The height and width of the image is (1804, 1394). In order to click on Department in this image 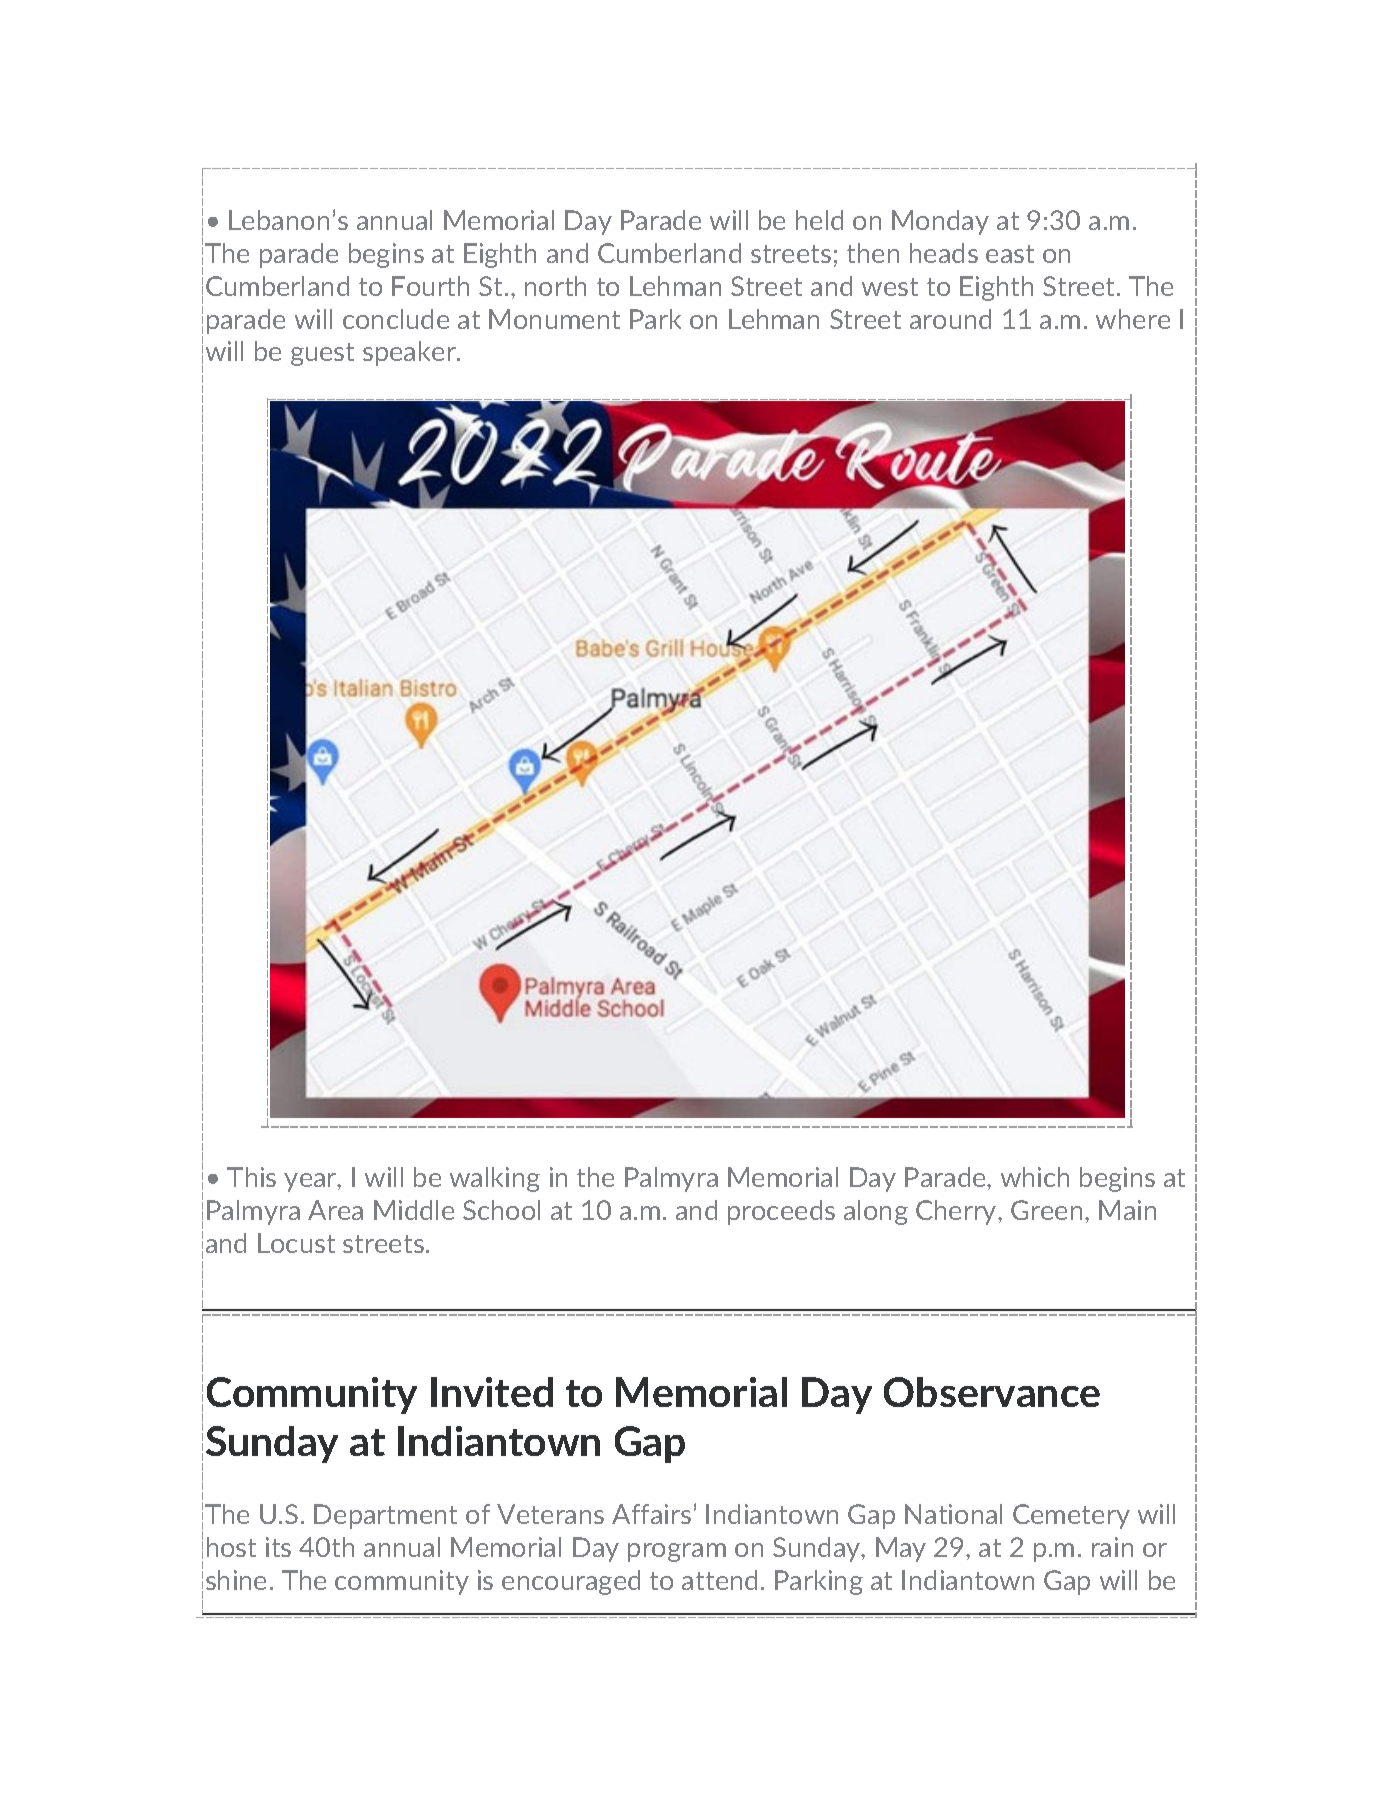, I will do `click(385, 1516)`.
